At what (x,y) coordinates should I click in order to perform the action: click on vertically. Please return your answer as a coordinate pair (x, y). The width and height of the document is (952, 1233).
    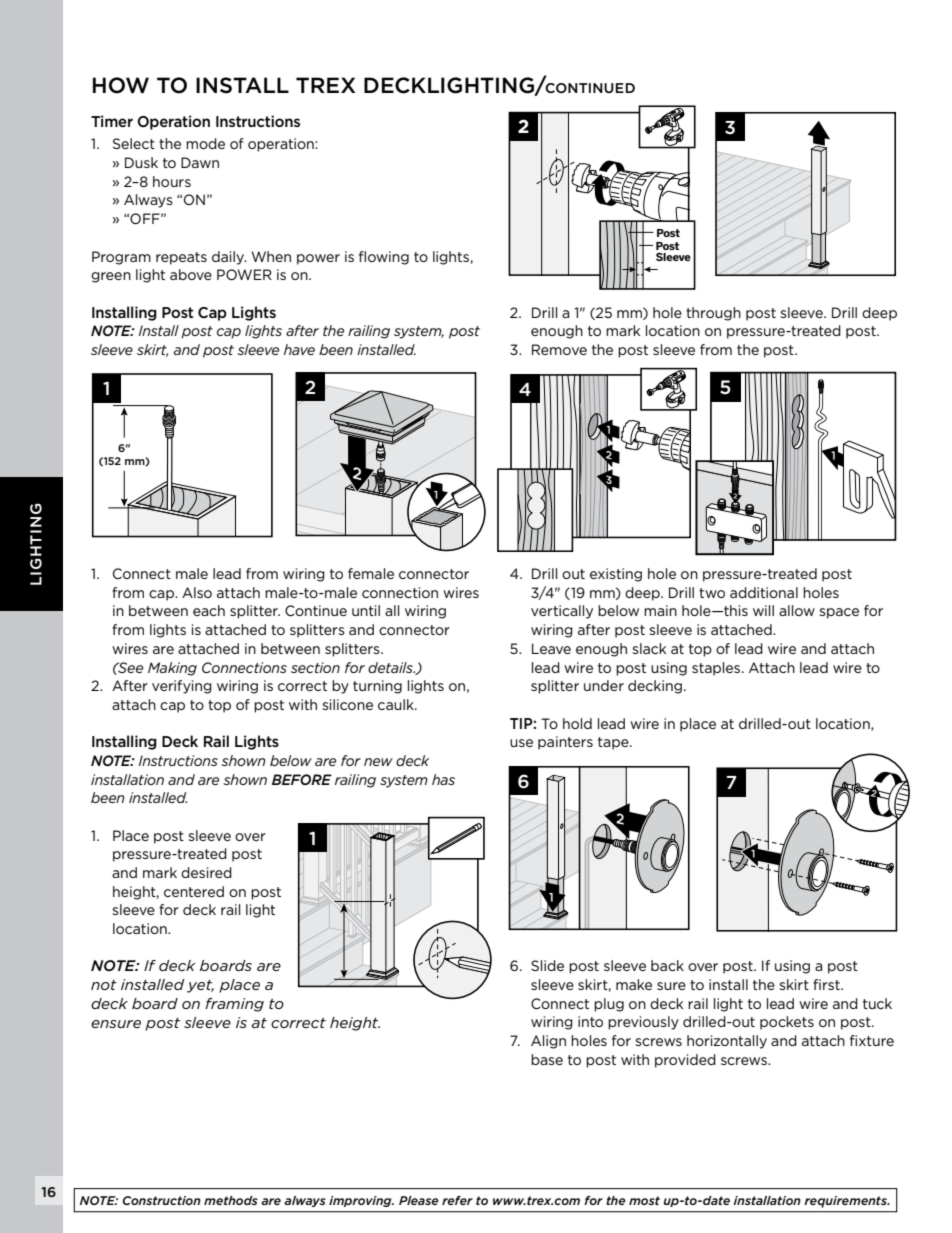
    Looking at the image, I should click on (562, 612).
